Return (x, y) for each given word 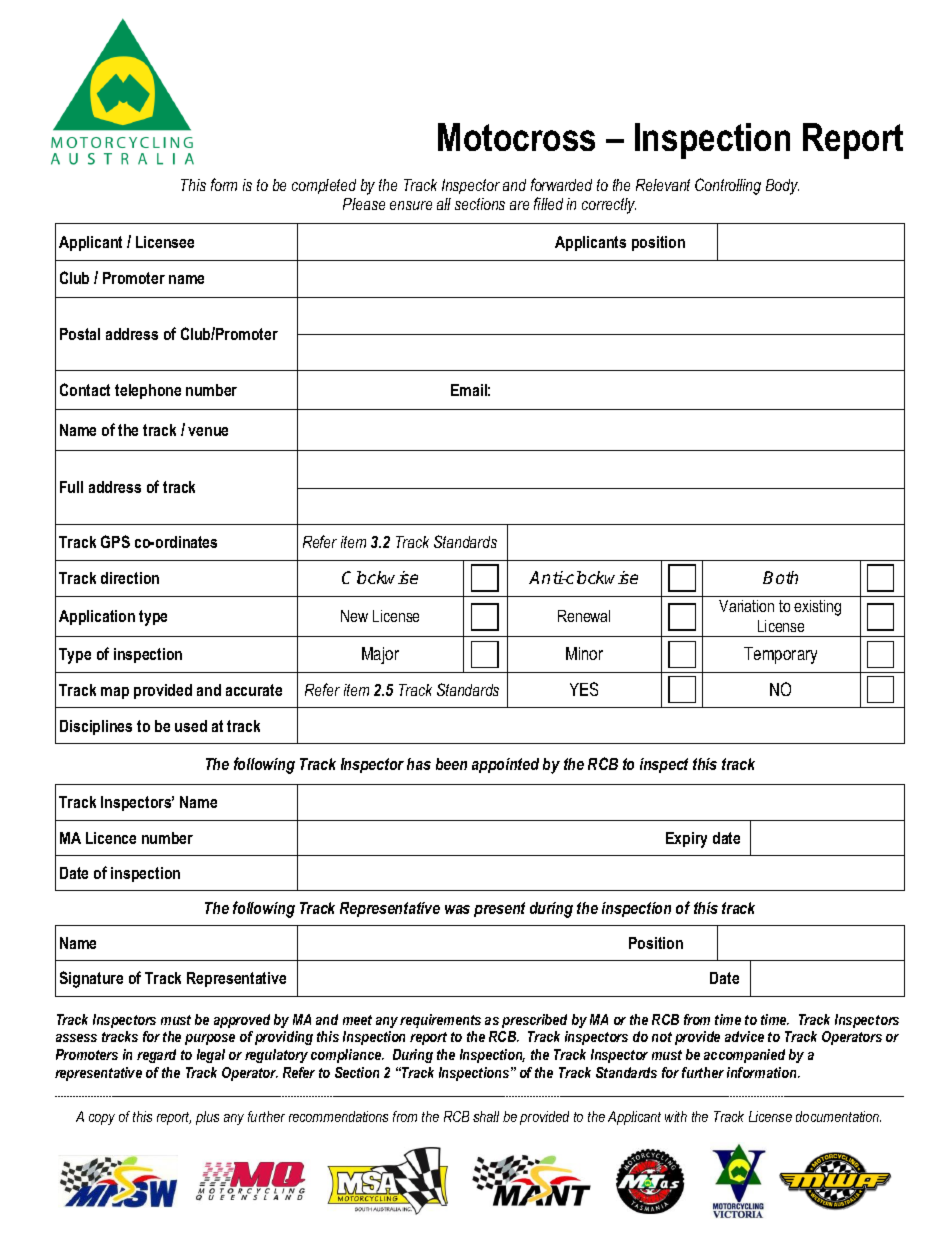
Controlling (728, 186)
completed (324, 186)
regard (156, 1056)
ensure (411, 205)
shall (486, 1116)
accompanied (744, 1056)
